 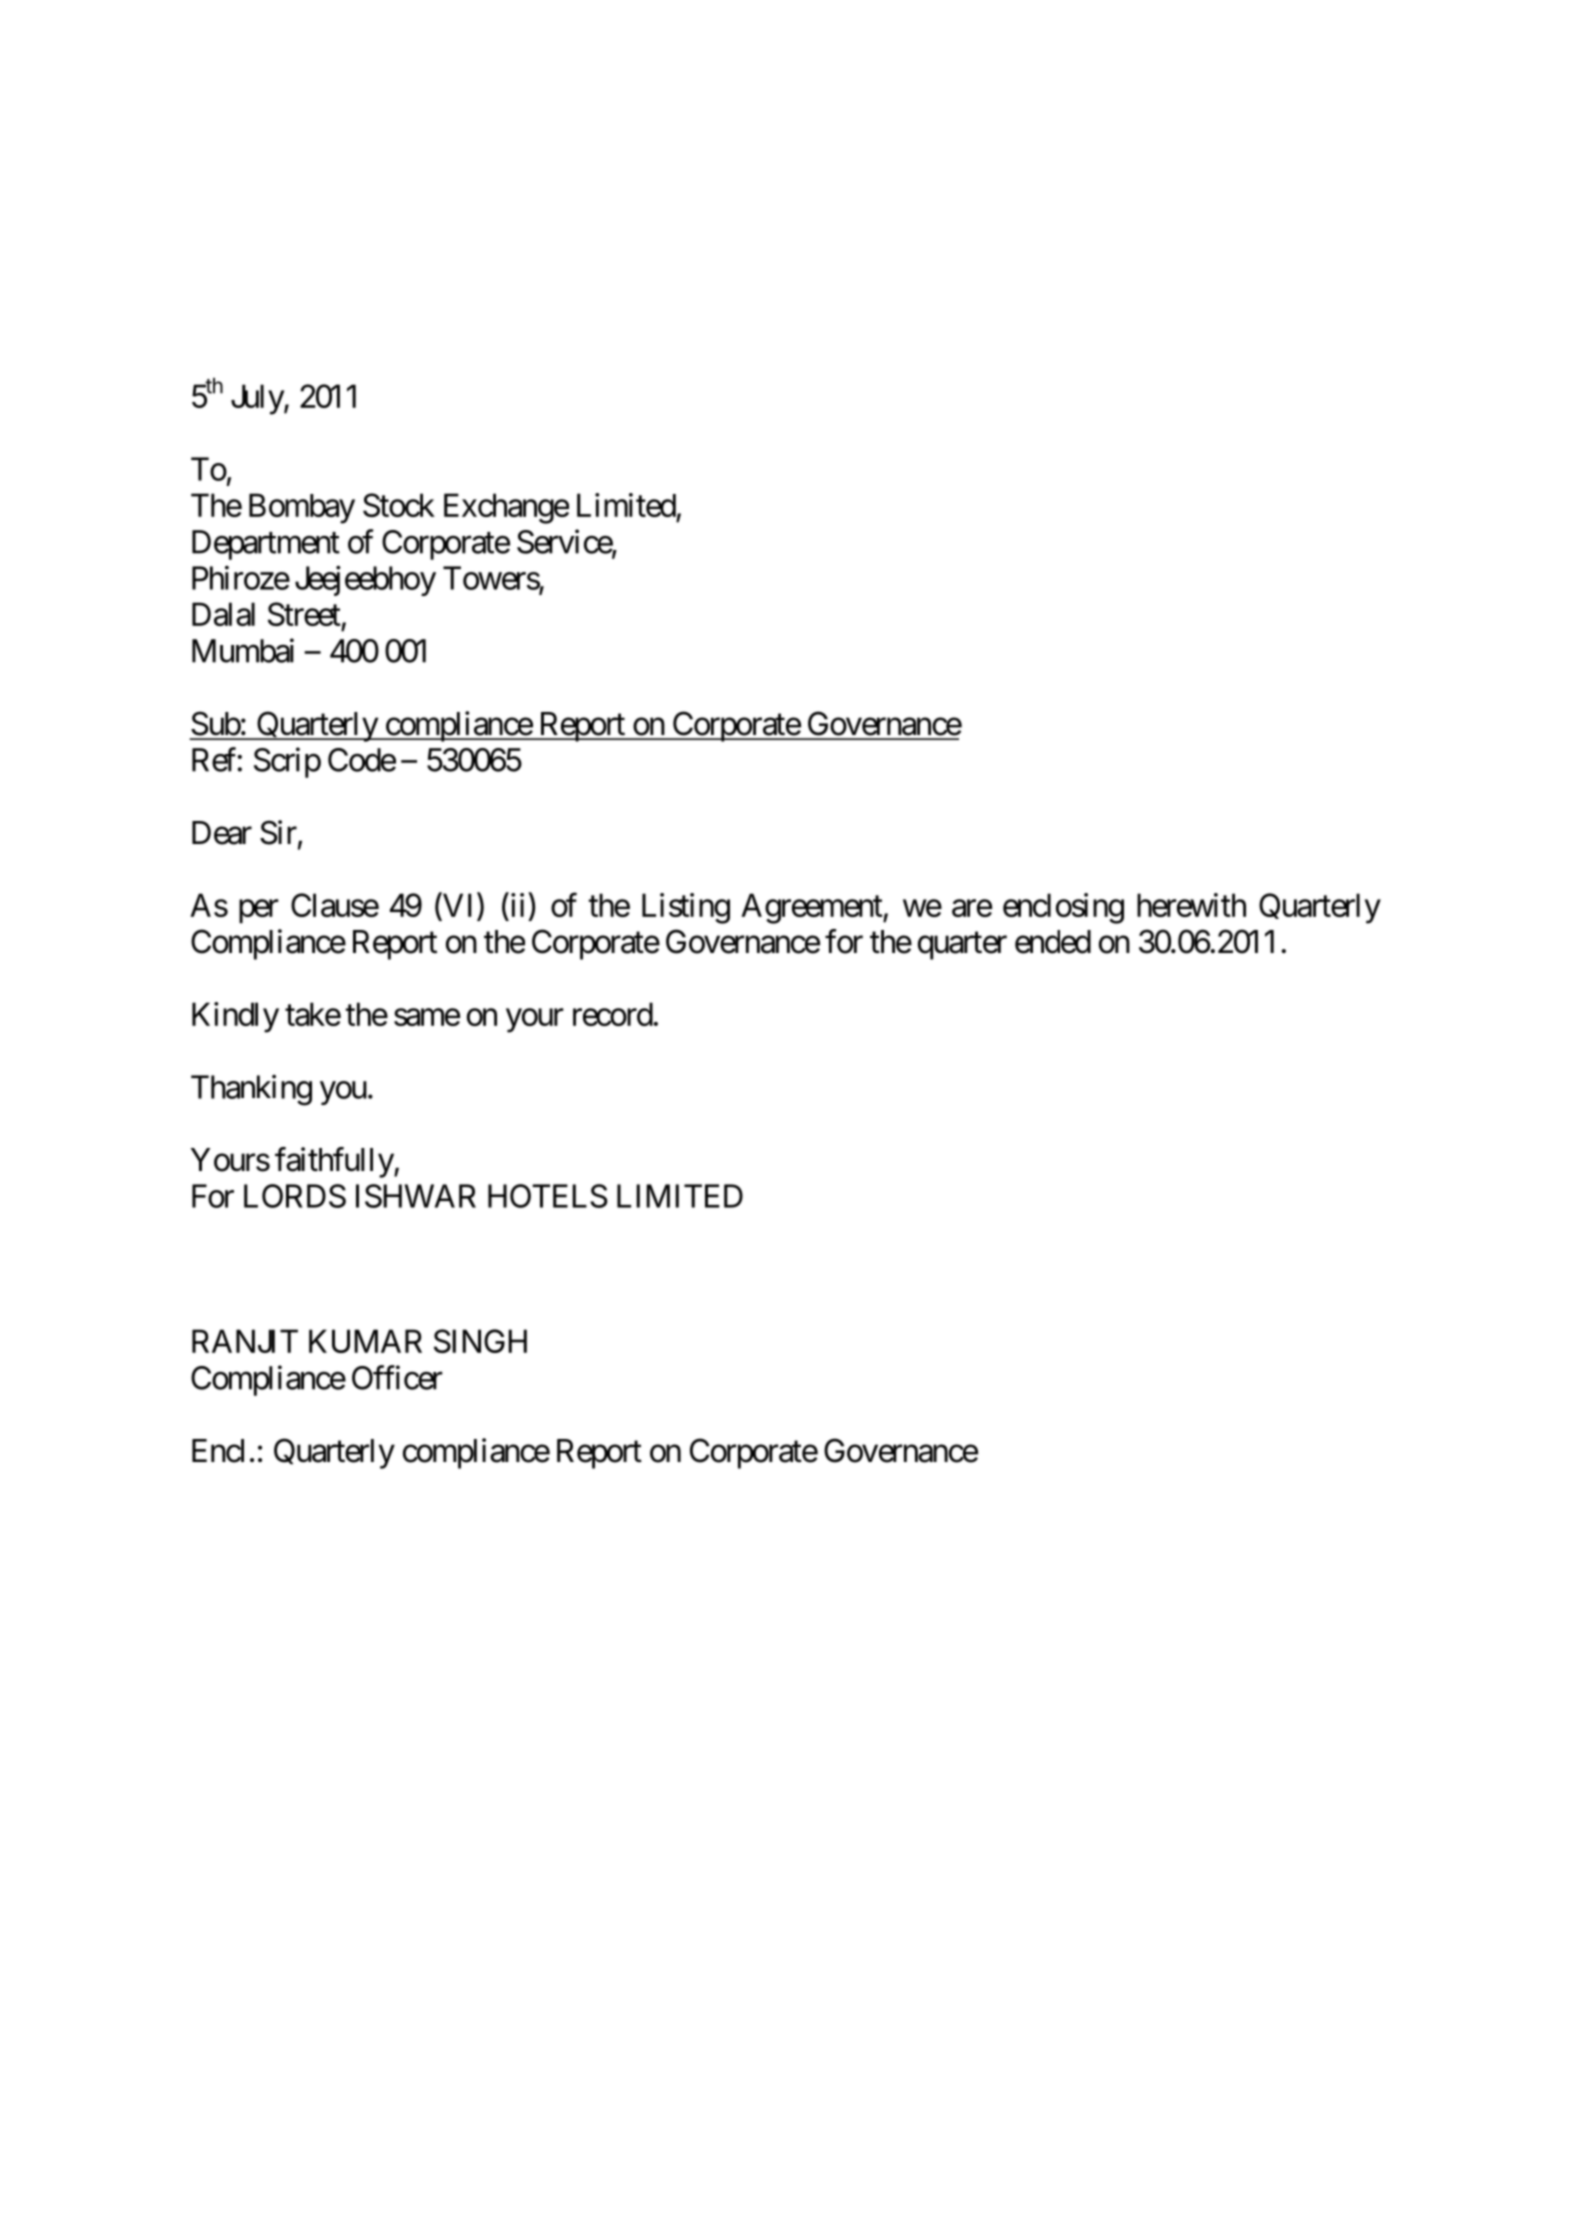 I want to click on July, so click(x=258, y=399).
